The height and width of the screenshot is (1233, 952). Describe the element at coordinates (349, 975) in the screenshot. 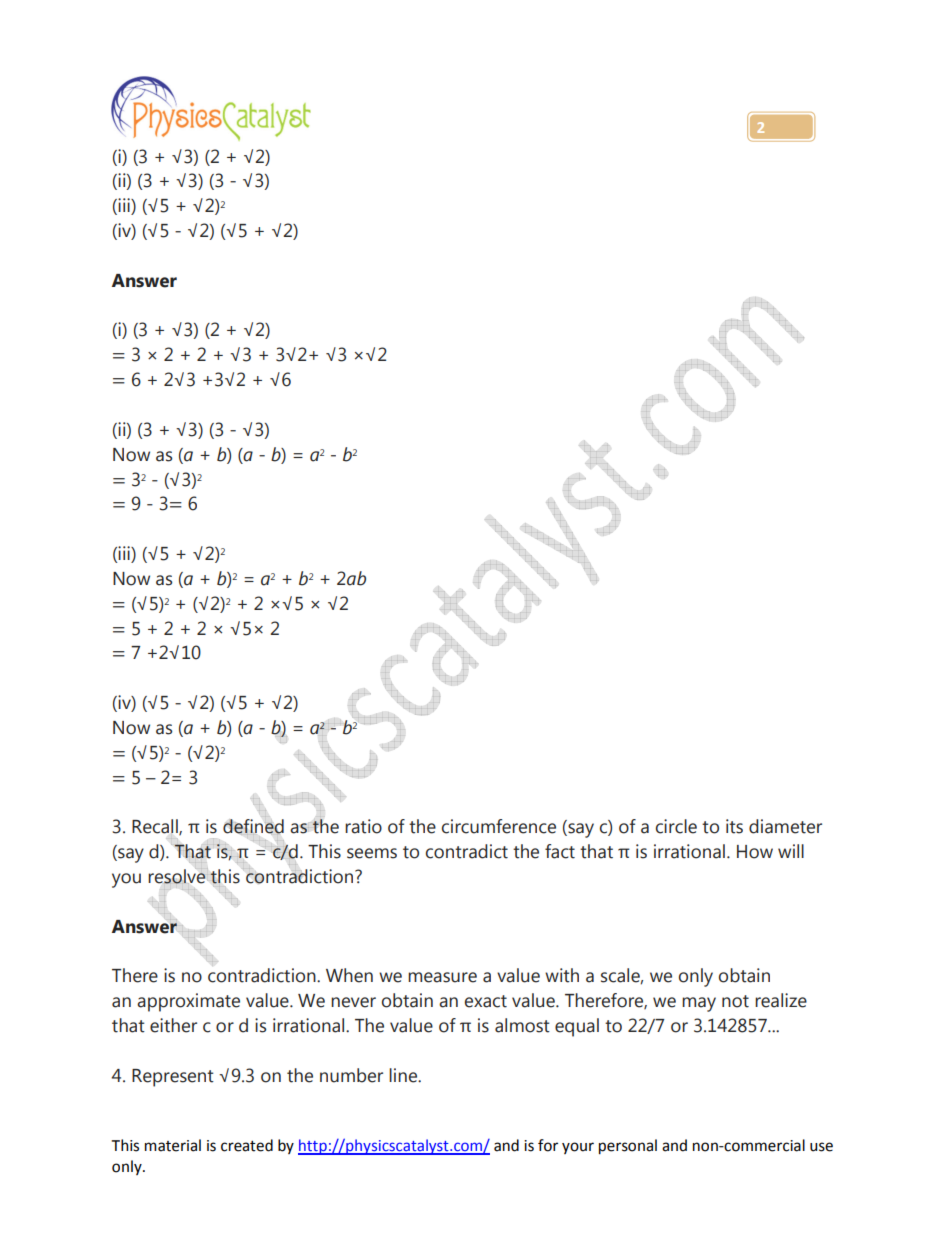

I see `When` at that location.
